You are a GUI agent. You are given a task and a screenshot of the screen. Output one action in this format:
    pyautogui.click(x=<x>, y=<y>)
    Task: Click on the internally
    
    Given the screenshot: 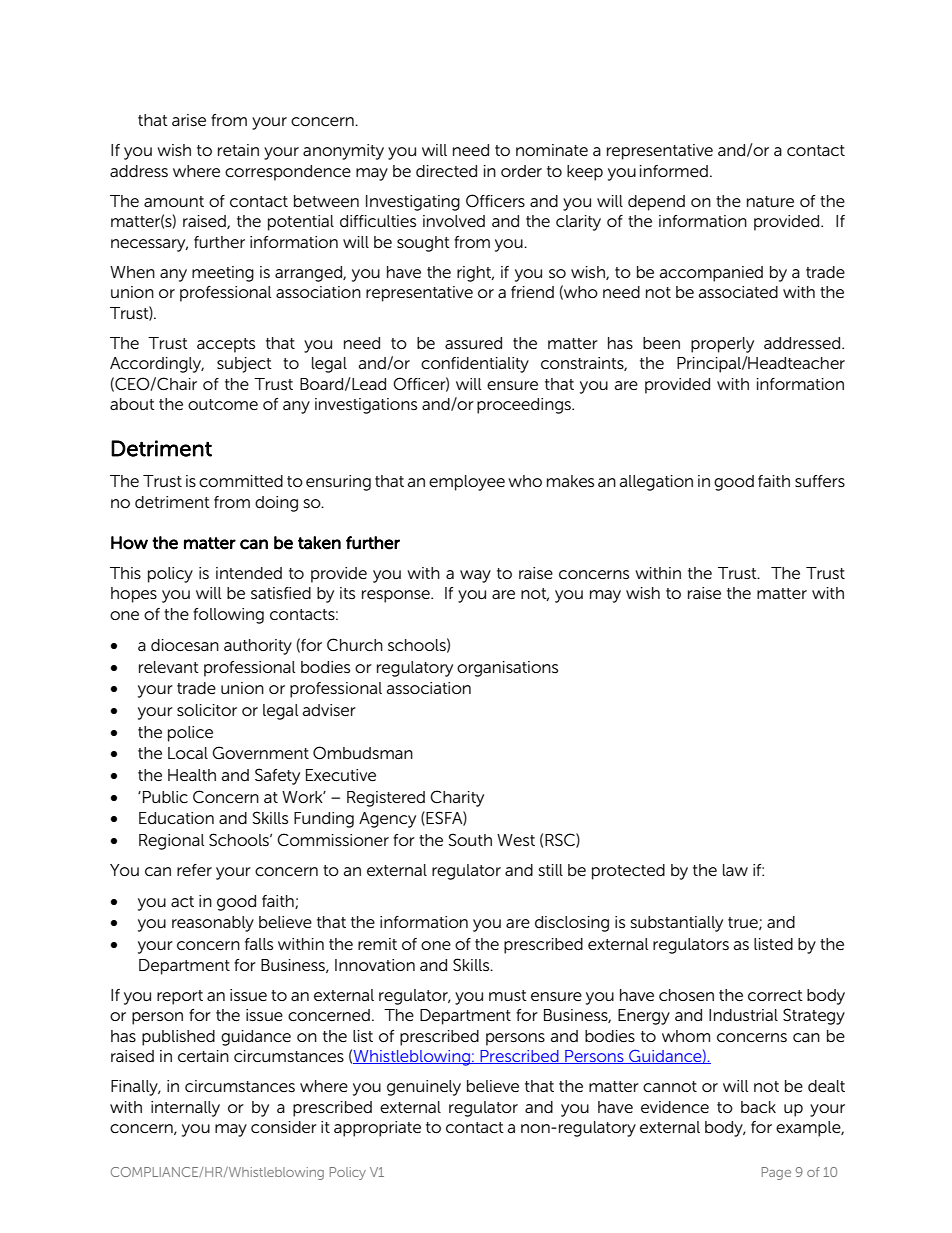 What is the action you would take?
    pyautogui.click(x=185, y=1109)
